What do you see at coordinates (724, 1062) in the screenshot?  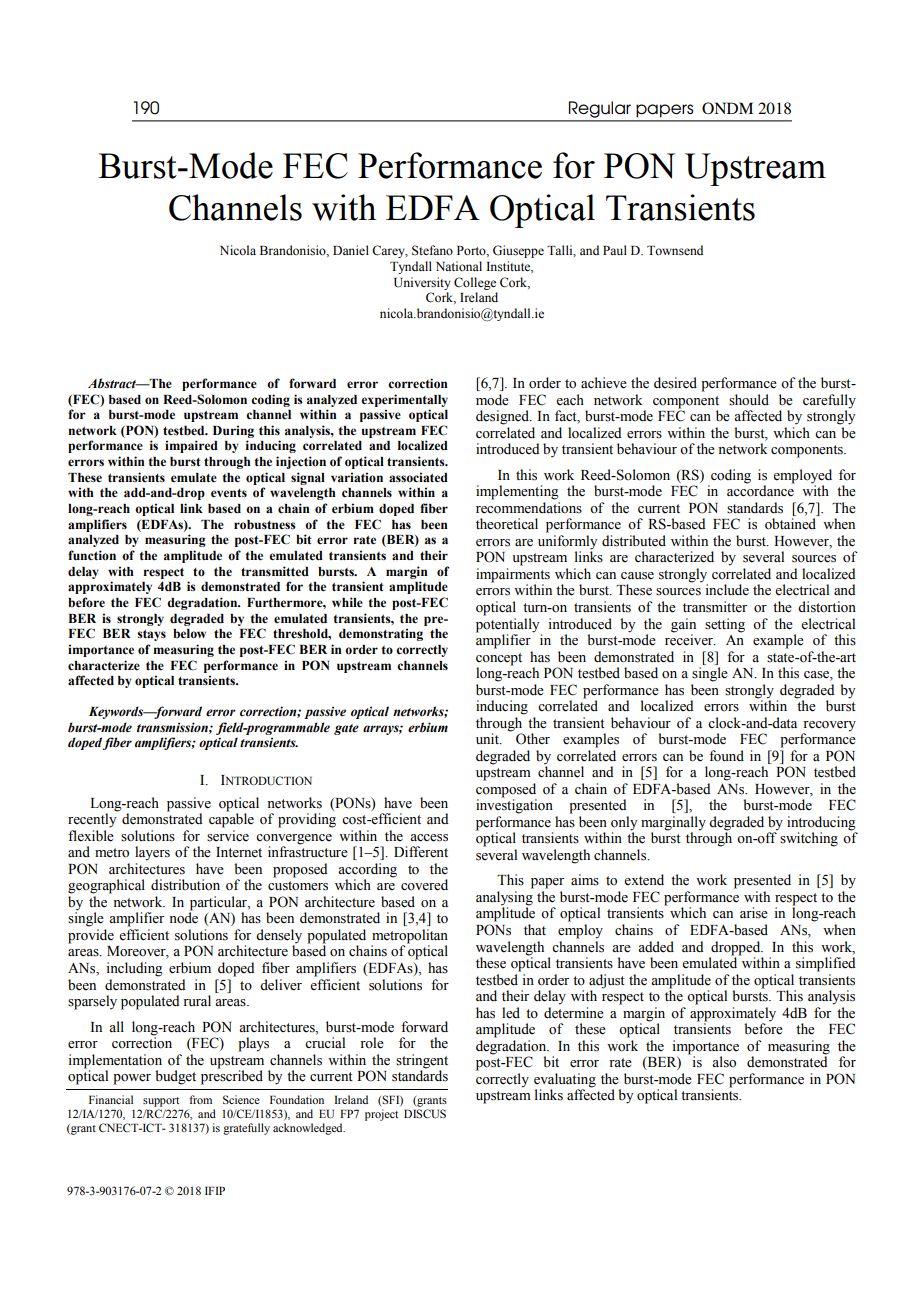 I see `also` at bounding box center [724, 1062].
